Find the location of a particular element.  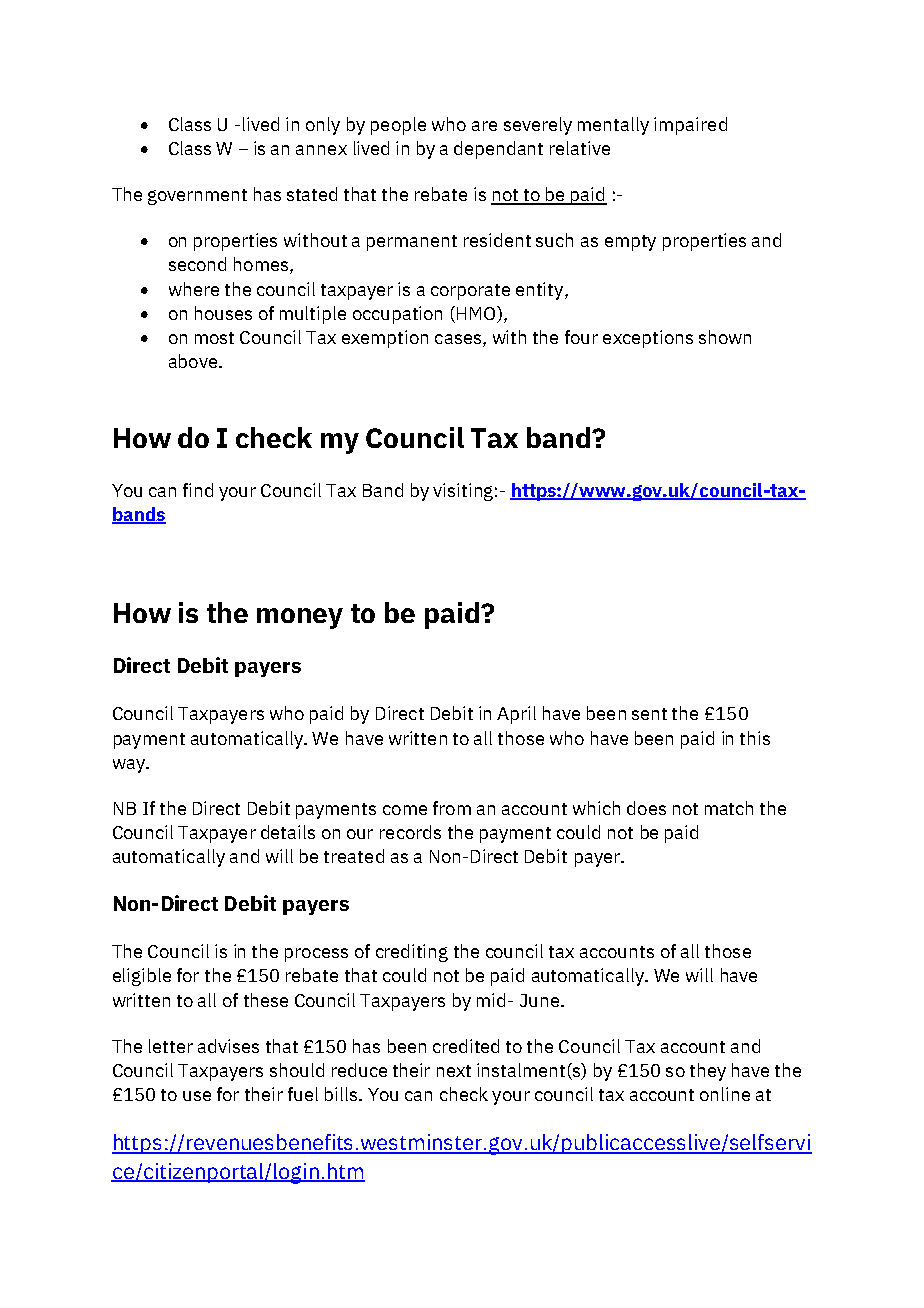

money is located at coordinates (300, 618).
